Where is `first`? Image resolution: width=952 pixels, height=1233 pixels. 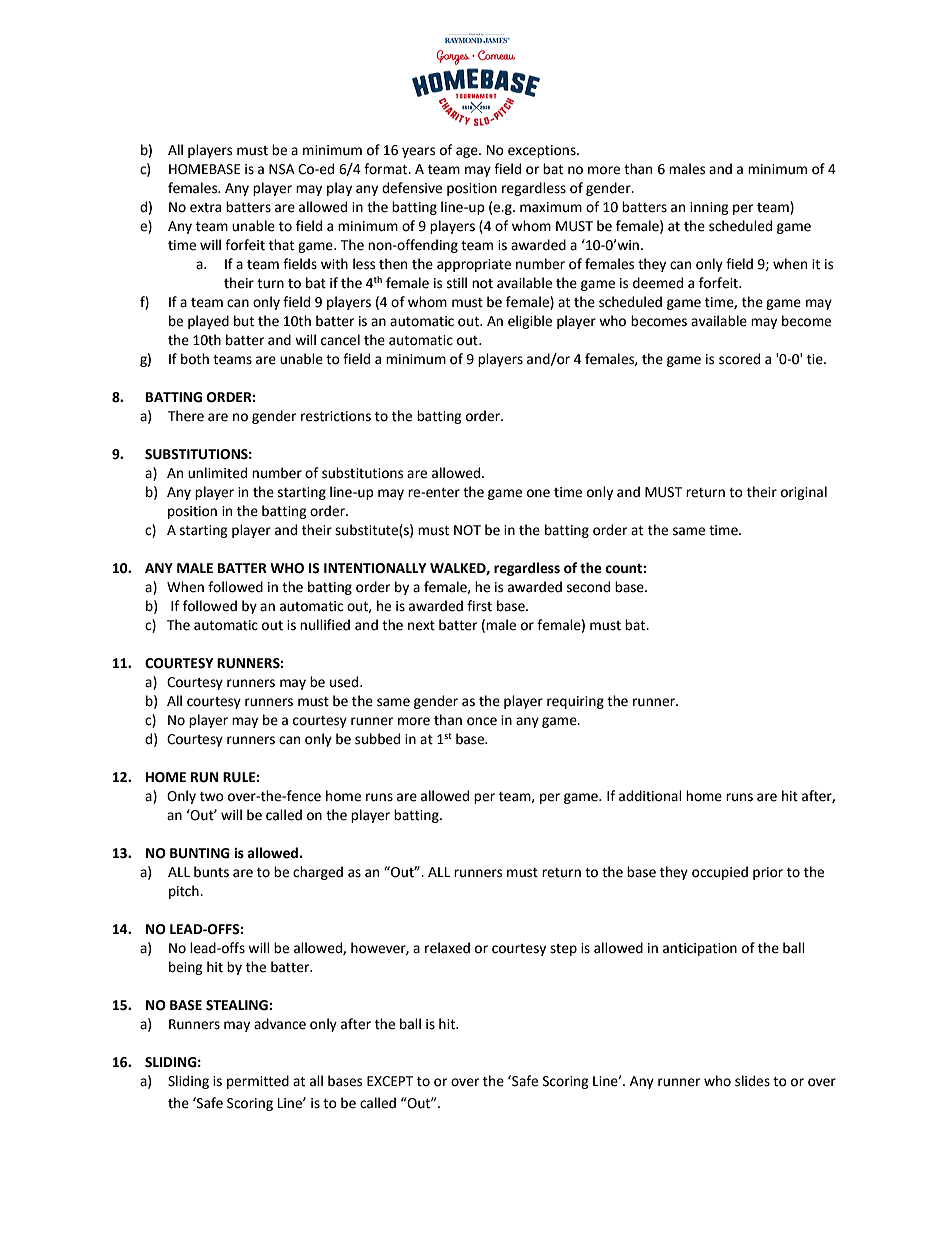 first is located at coordinates (479, 606).
